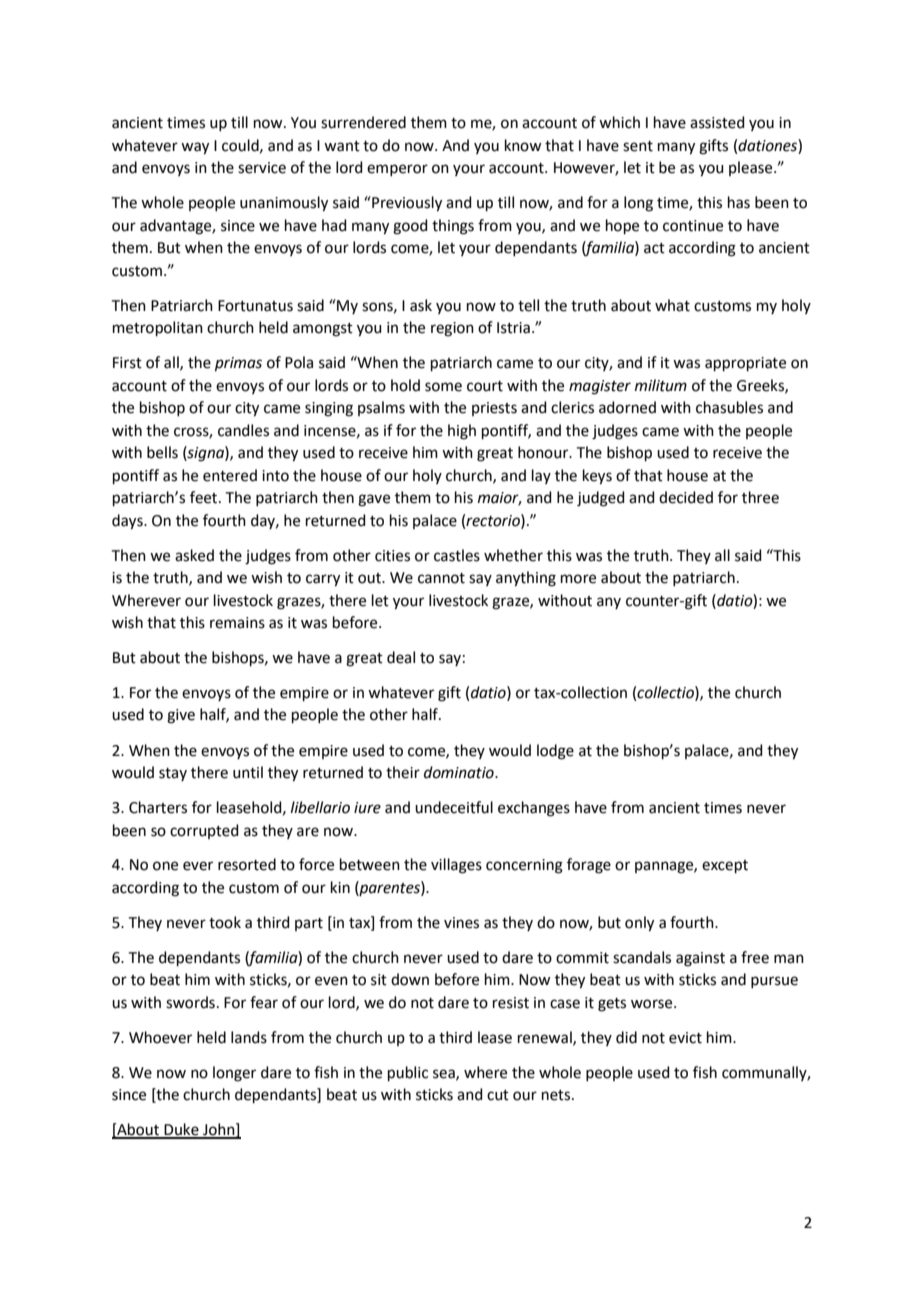  I want to click on way, so click(195, 148).
